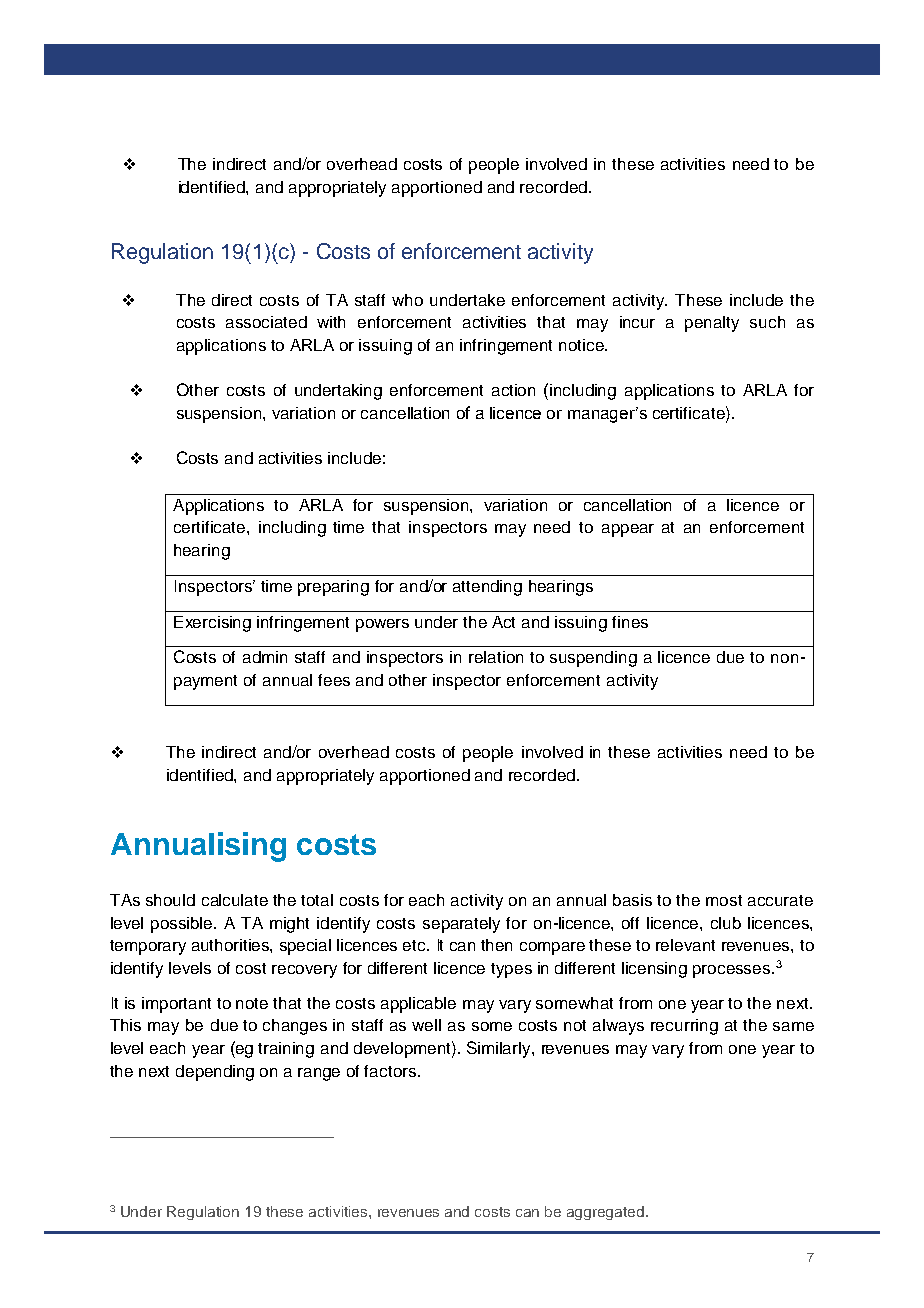 Image resolution: width=924 pixels, height=1308 pixels. I want to click on depending, so click(215, 1073).
